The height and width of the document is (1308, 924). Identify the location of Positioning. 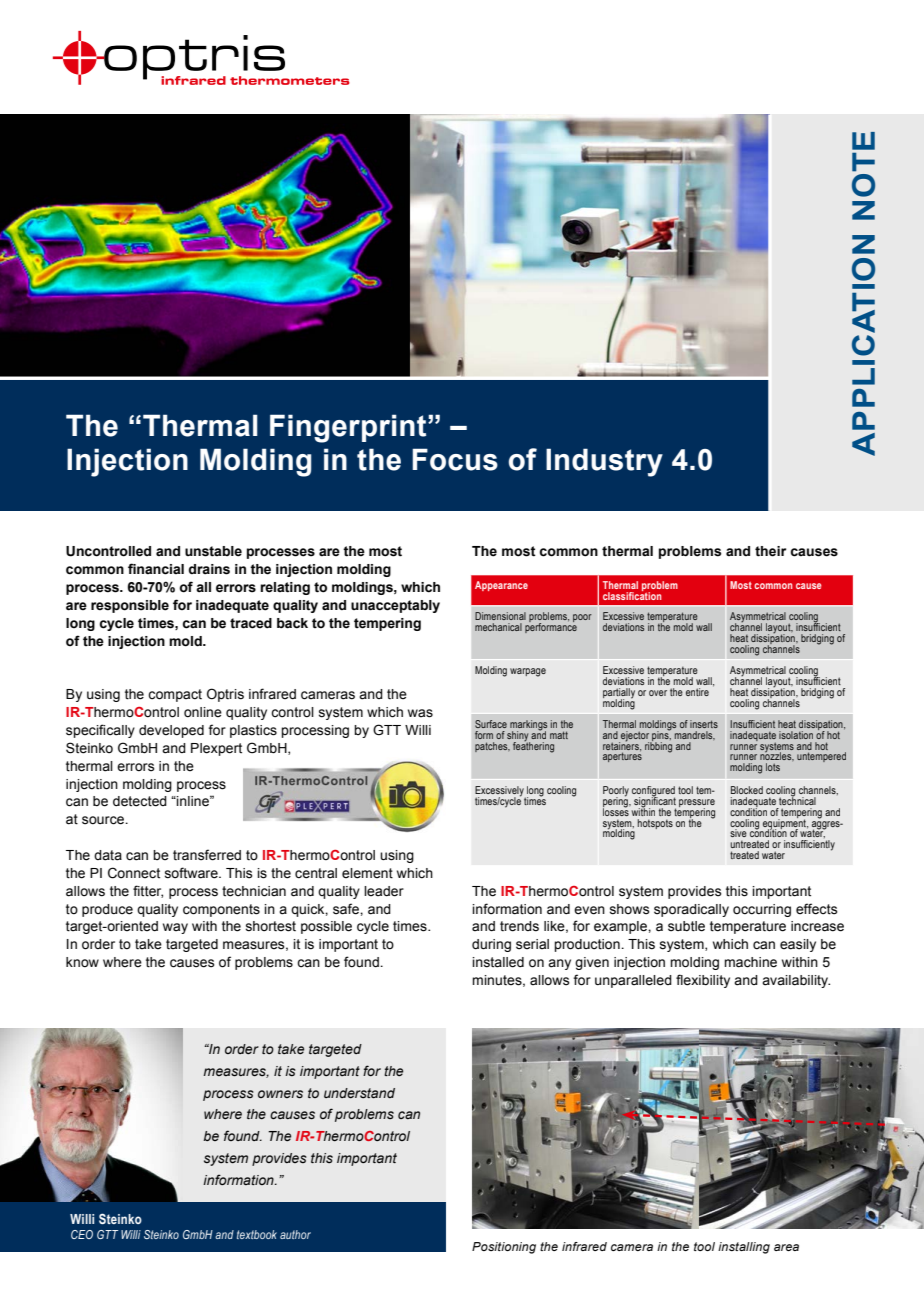
(504, 1248).
